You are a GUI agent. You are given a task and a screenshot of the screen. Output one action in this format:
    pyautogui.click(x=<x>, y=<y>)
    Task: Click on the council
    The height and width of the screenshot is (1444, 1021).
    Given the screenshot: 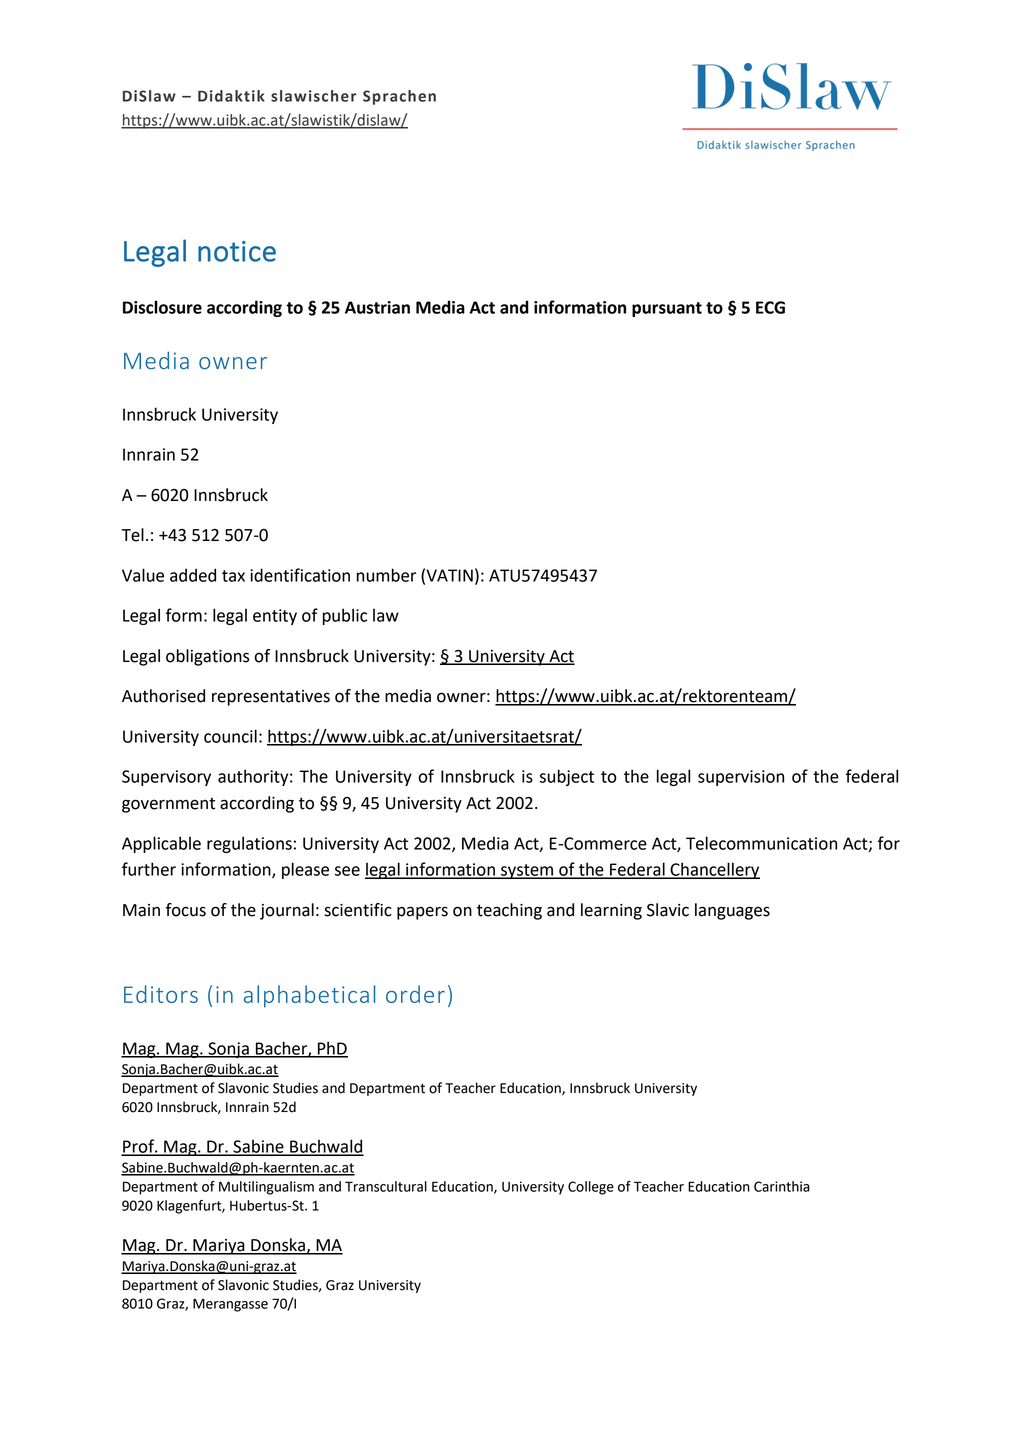 What is the action you would take?
    pyautogui.click(x=230, y=736)
